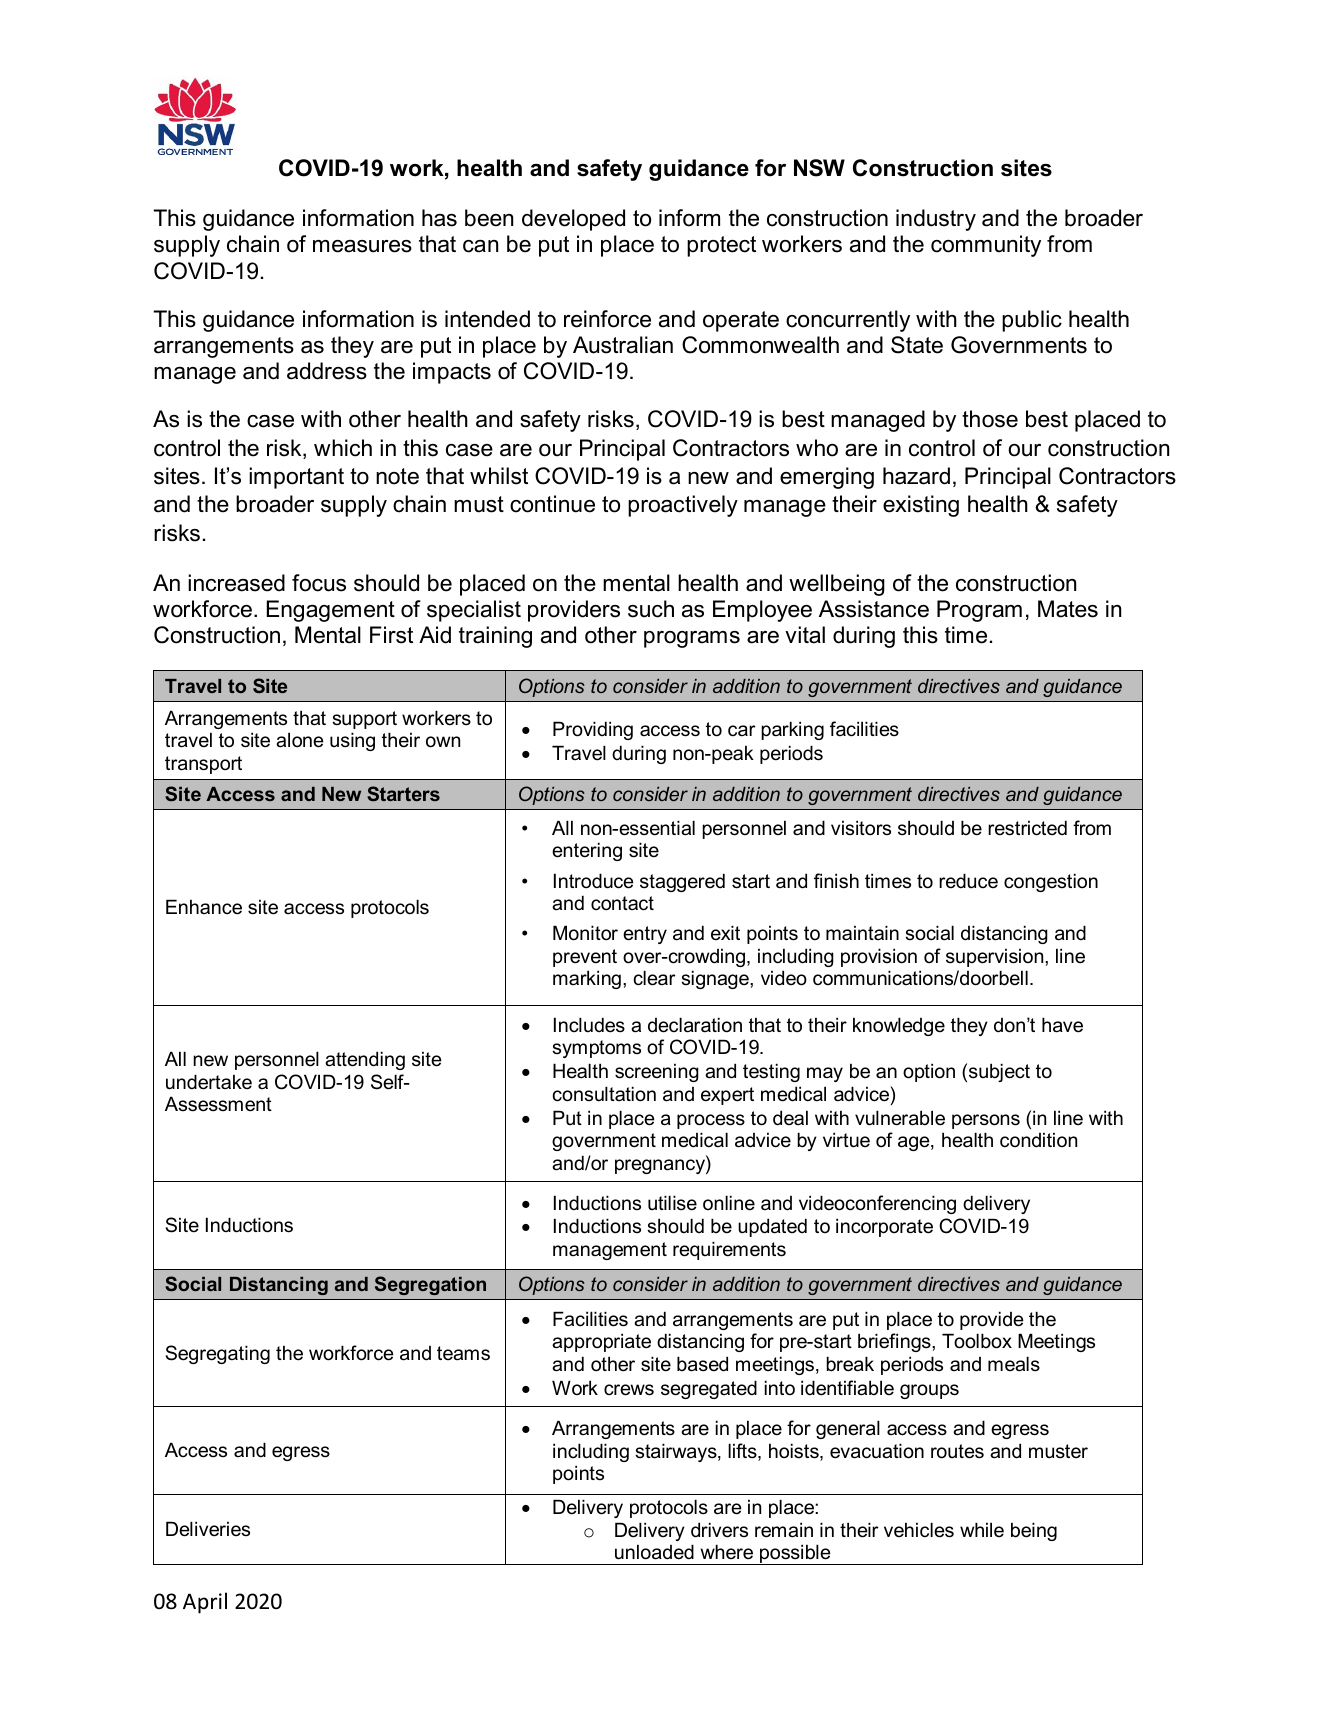  What do you see at coordinates (654, 1552) in the page?
I see `unloaded` at bounding box center [654, 1552].
